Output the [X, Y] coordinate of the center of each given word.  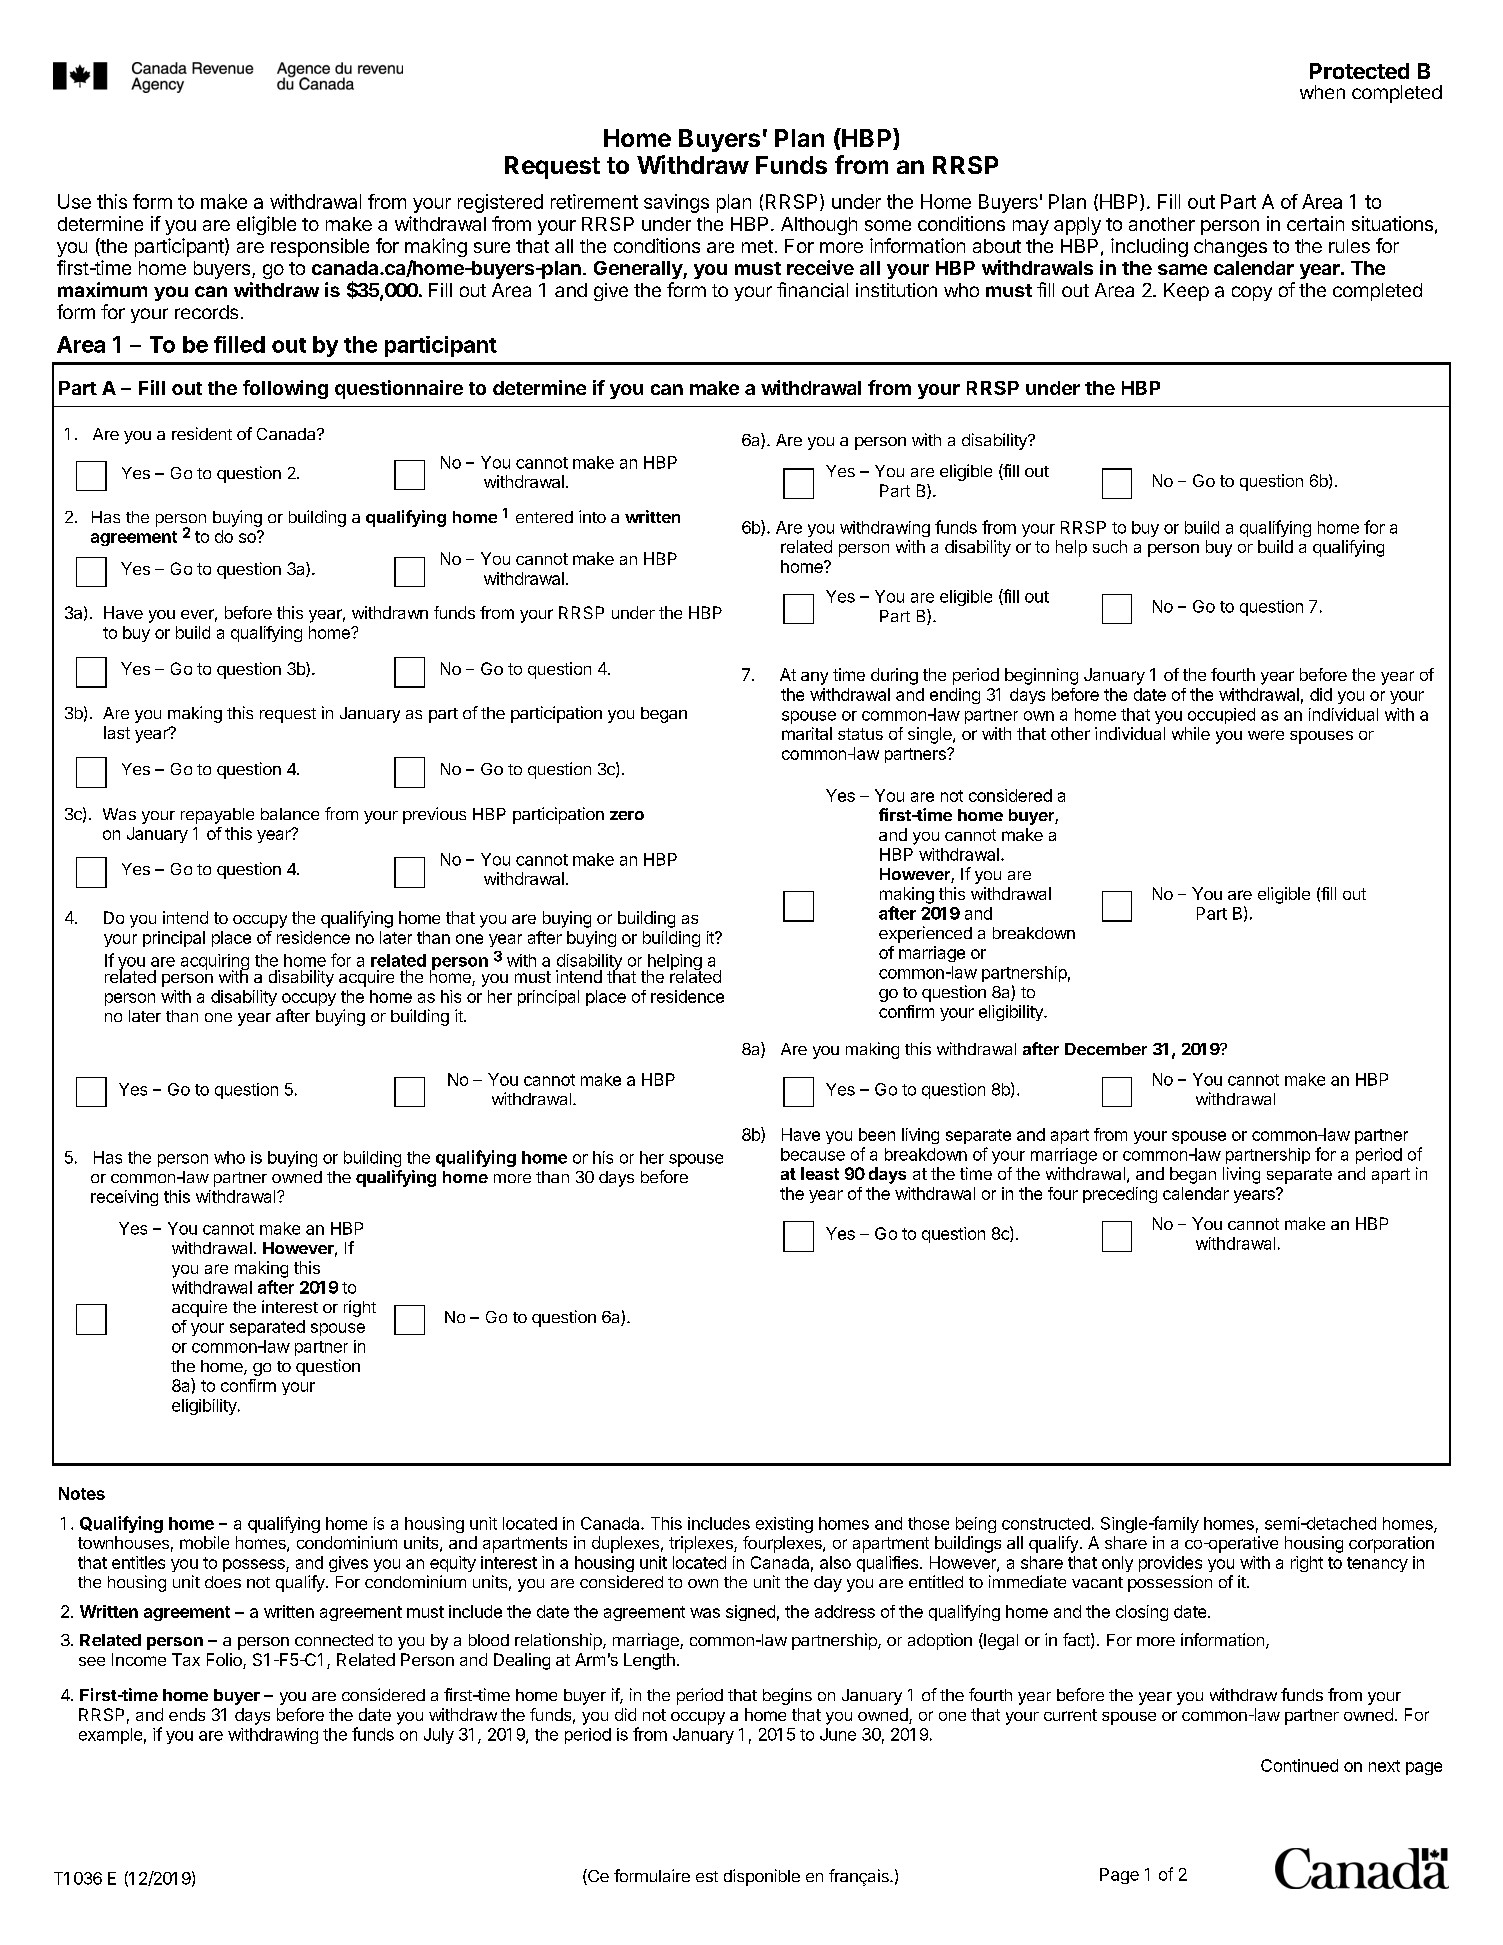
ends [187, 1714]
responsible [320, 247]
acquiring [215, 963]
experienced [925, 934]
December [1106, 1049]
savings [676, 203]
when [1322, 92]
